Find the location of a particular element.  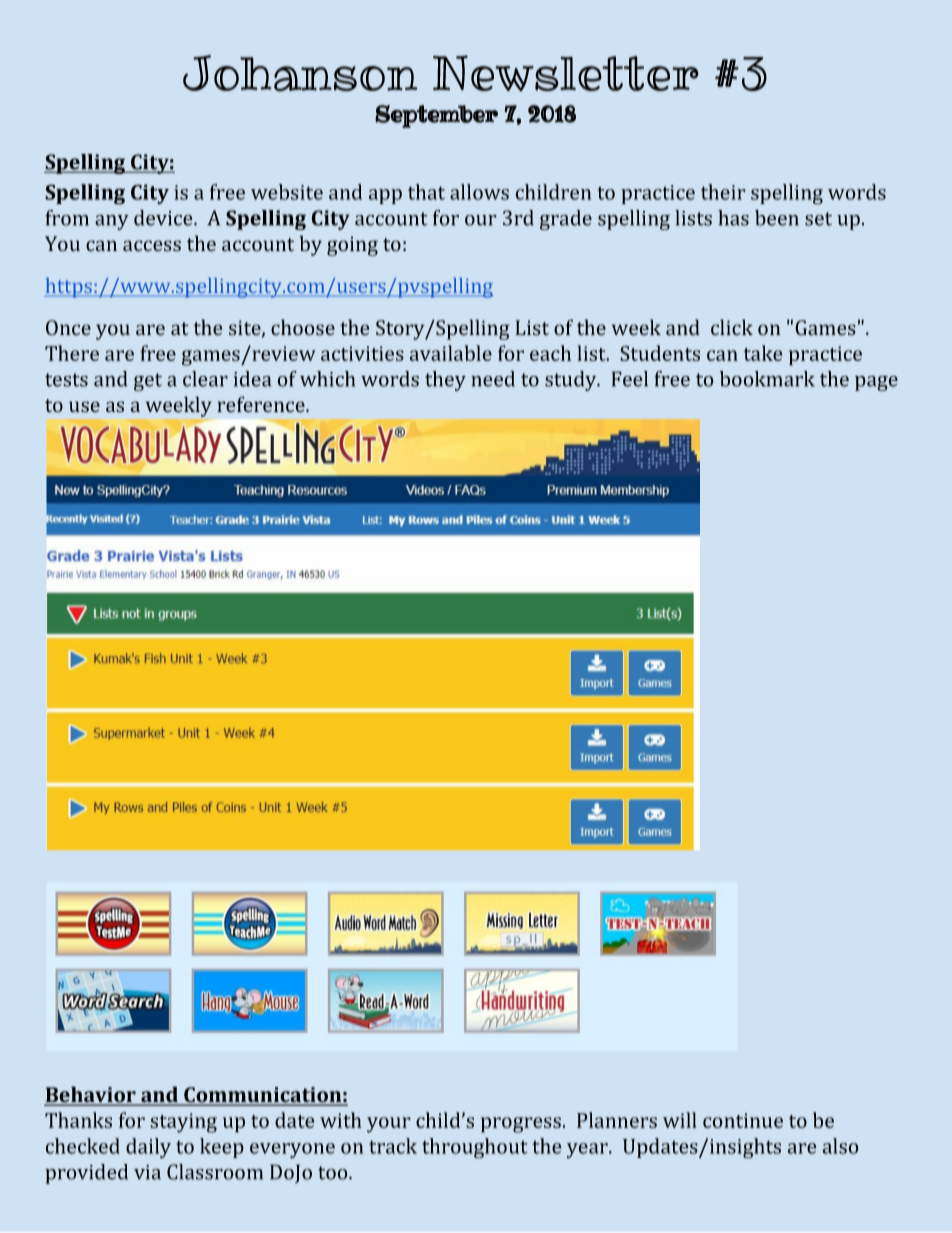

daily is located at coordinates (148, 1148).
